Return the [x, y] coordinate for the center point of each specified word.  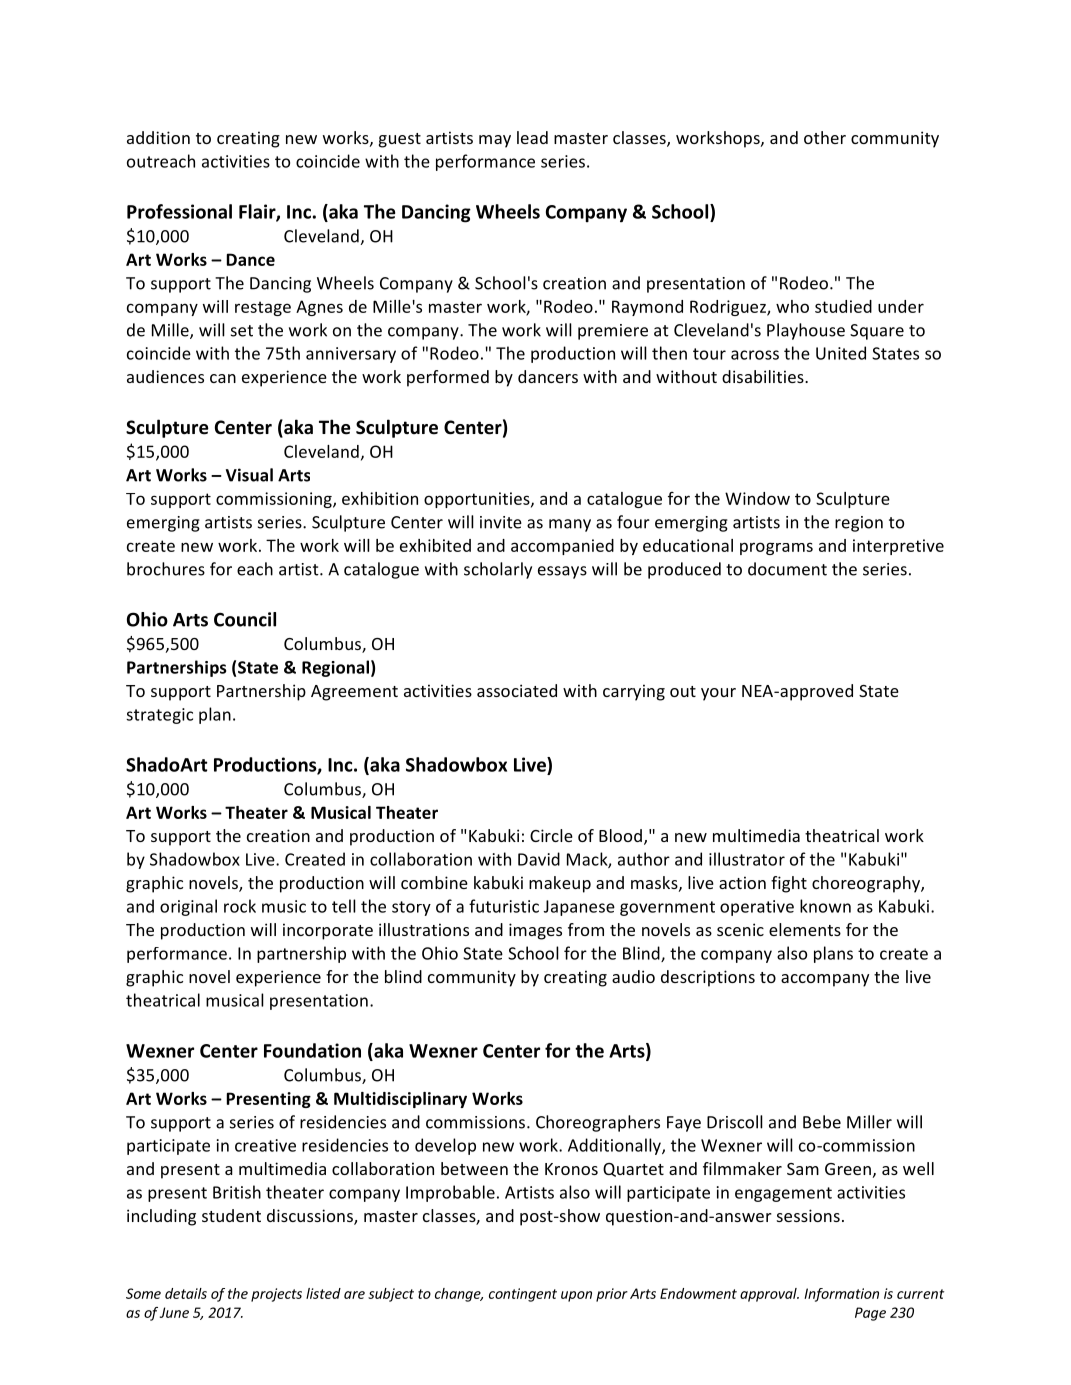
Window [757, 498]
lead [532, 137]
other [825, 137]
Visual [249, 475]
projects [276, 1295]
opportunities [478, 500]
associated [517, 690]
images [535, 931]
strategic [159, 716]
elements [805, 929]
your [718, 694]
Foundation [312, 1050]
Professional [179, 211]
